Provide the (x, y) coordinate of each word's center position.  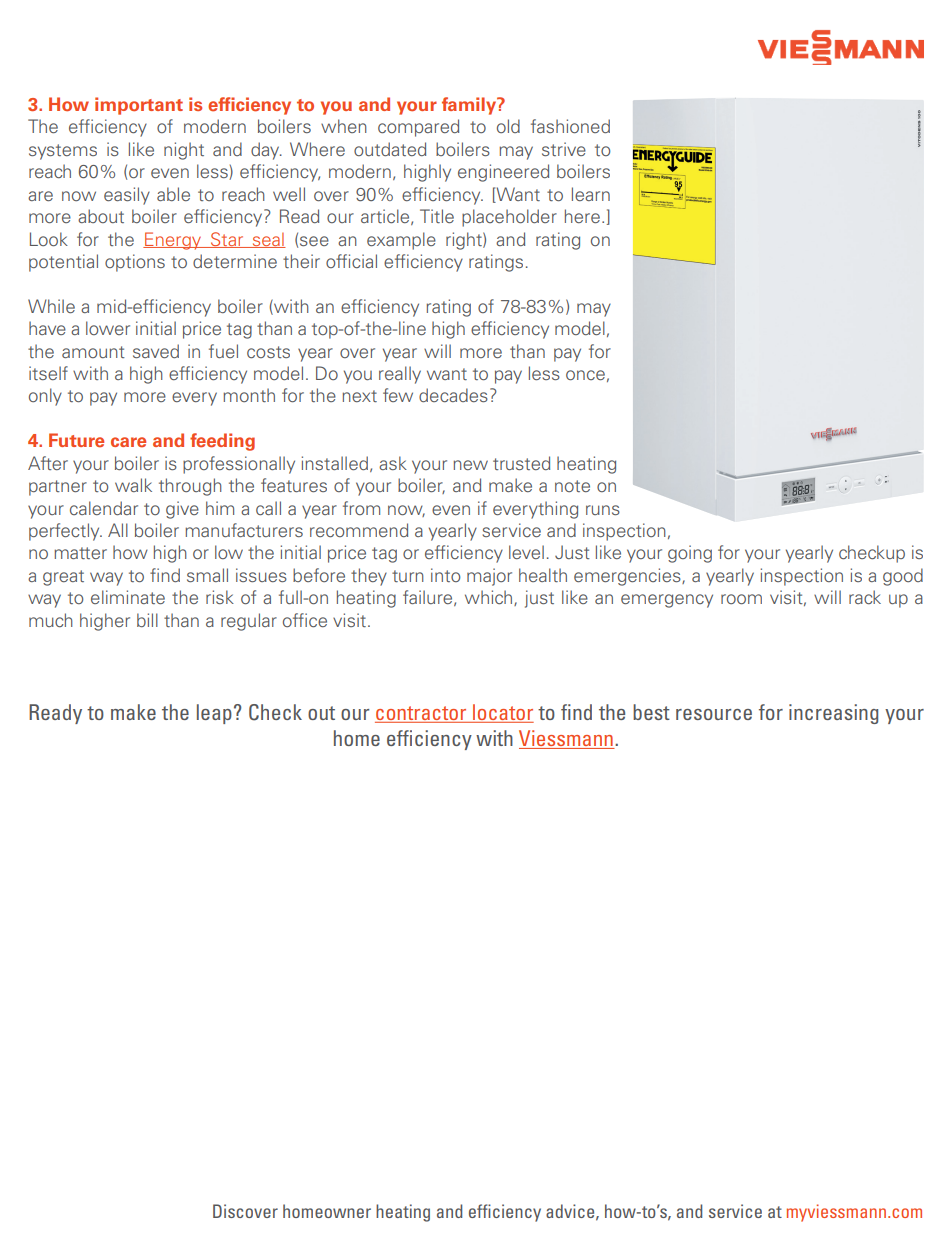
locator (502, 713)
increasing (833, 714)
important (139, 106)
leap (214, 714)
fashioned (570, 126)
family (470, 106)
